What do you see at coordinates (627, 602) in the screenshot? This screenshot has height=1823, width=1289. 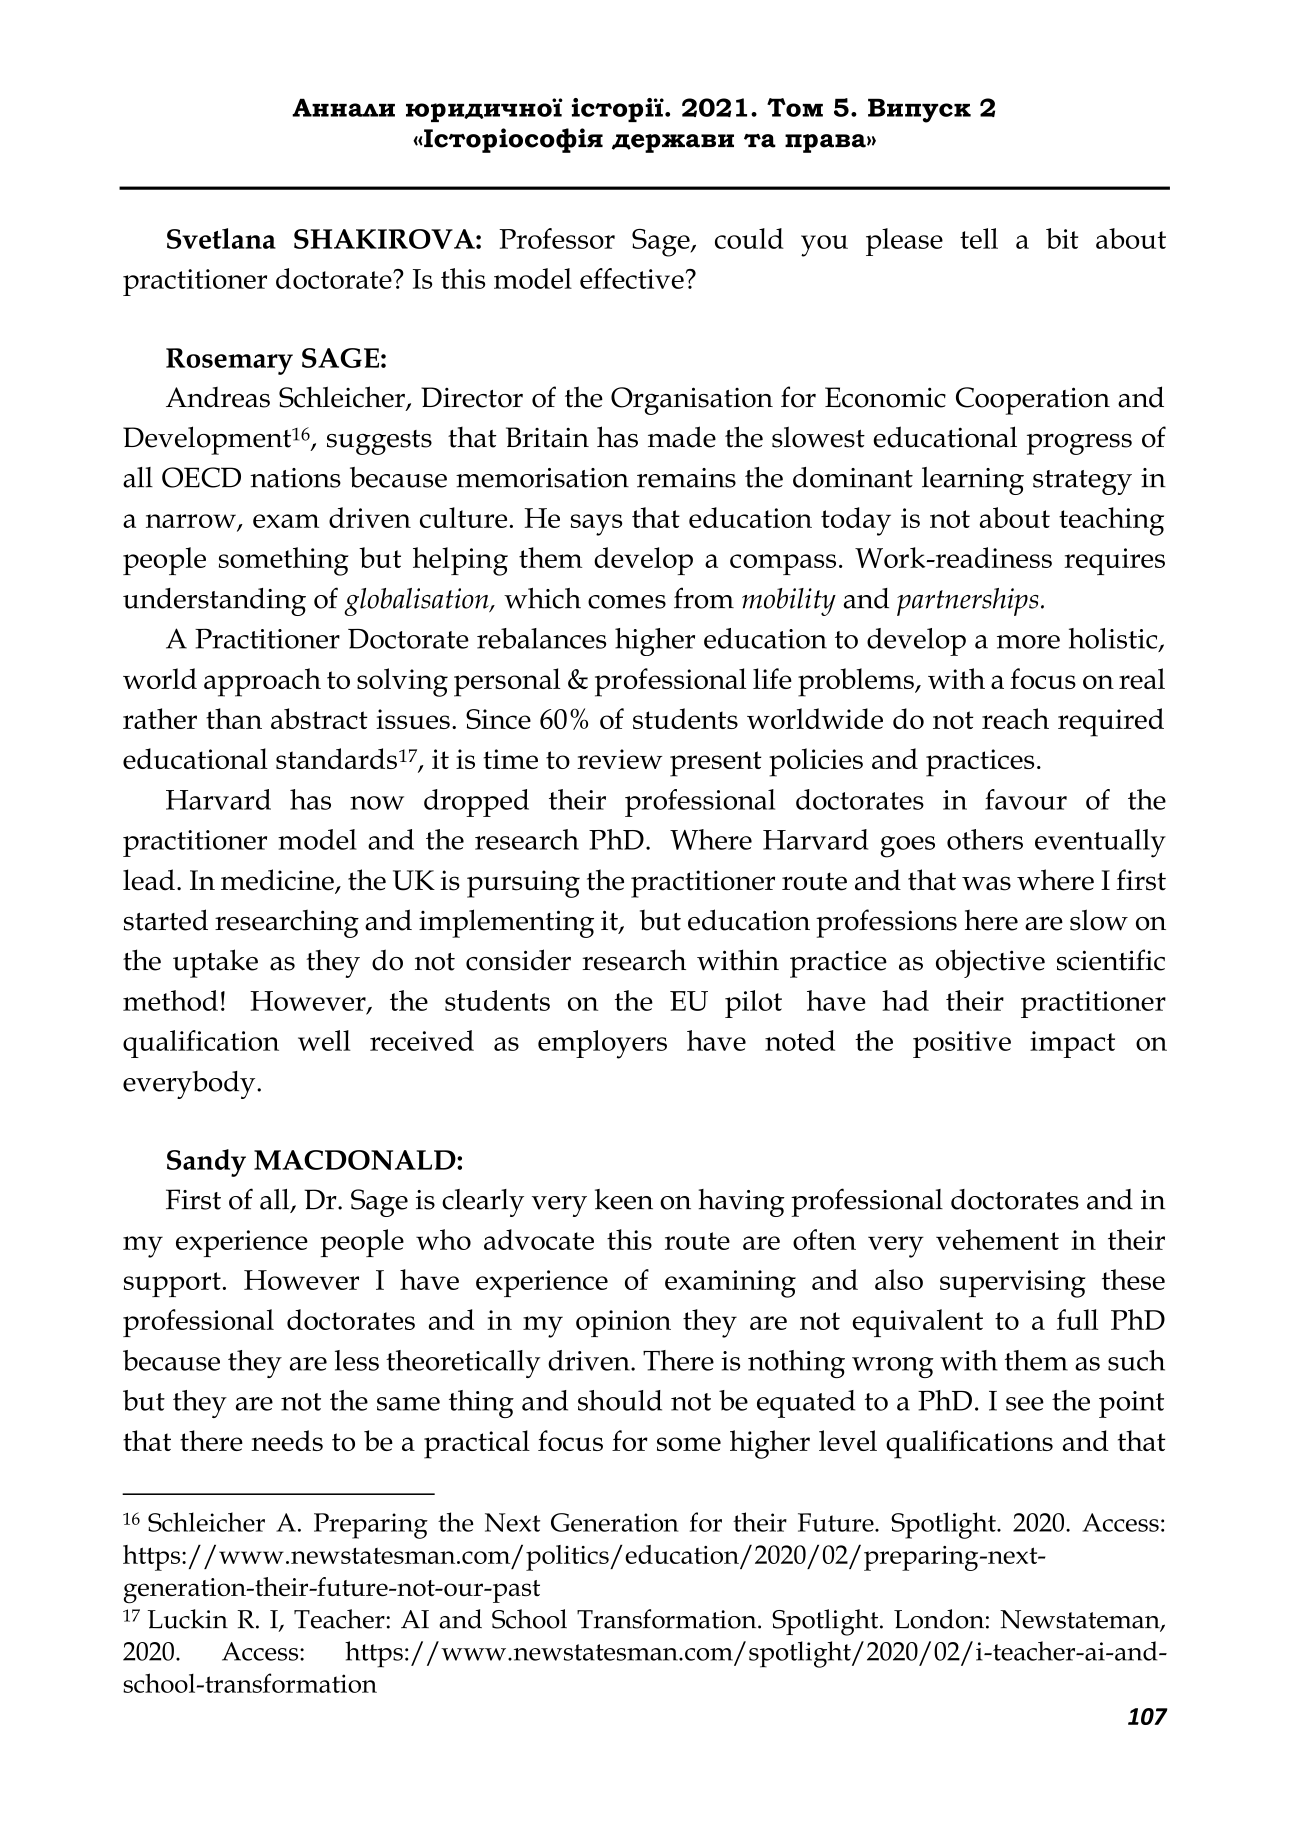 I see `comes` at bounding box center [627, 602].
